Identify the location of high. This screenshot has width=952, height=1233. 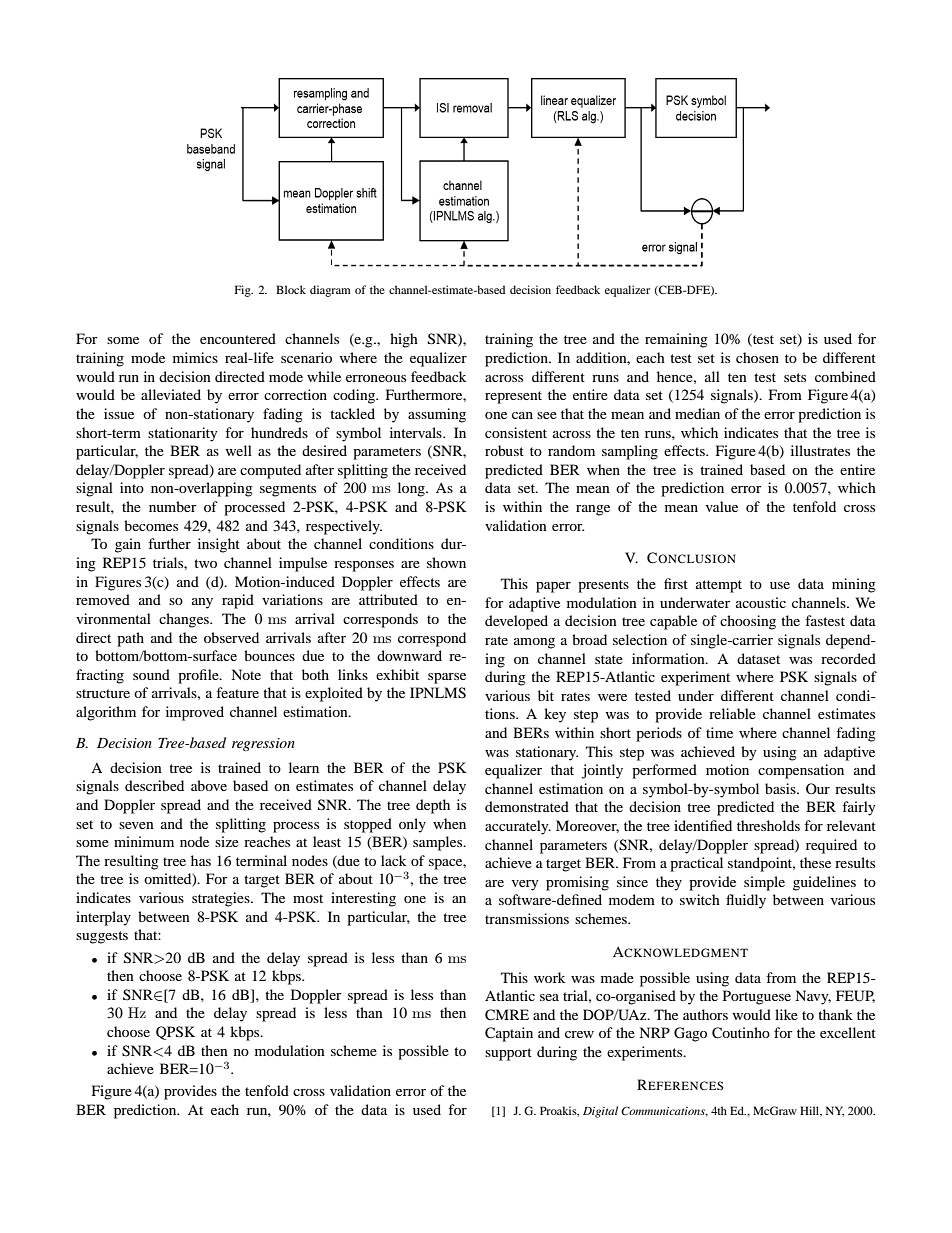
(404, 340).
